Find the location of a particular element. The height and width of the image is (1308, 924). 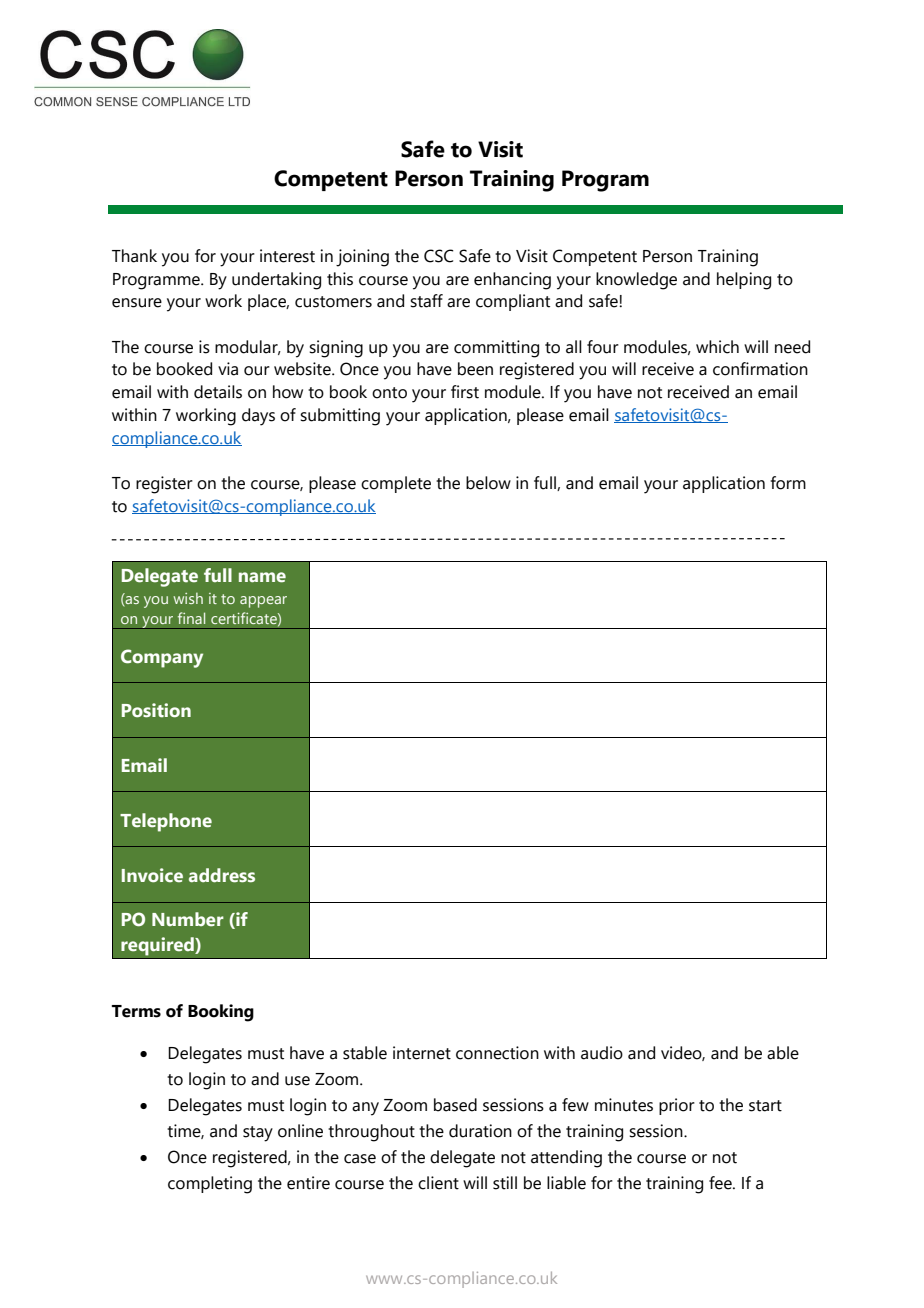

completing is located at coordinates (210, 1185).
